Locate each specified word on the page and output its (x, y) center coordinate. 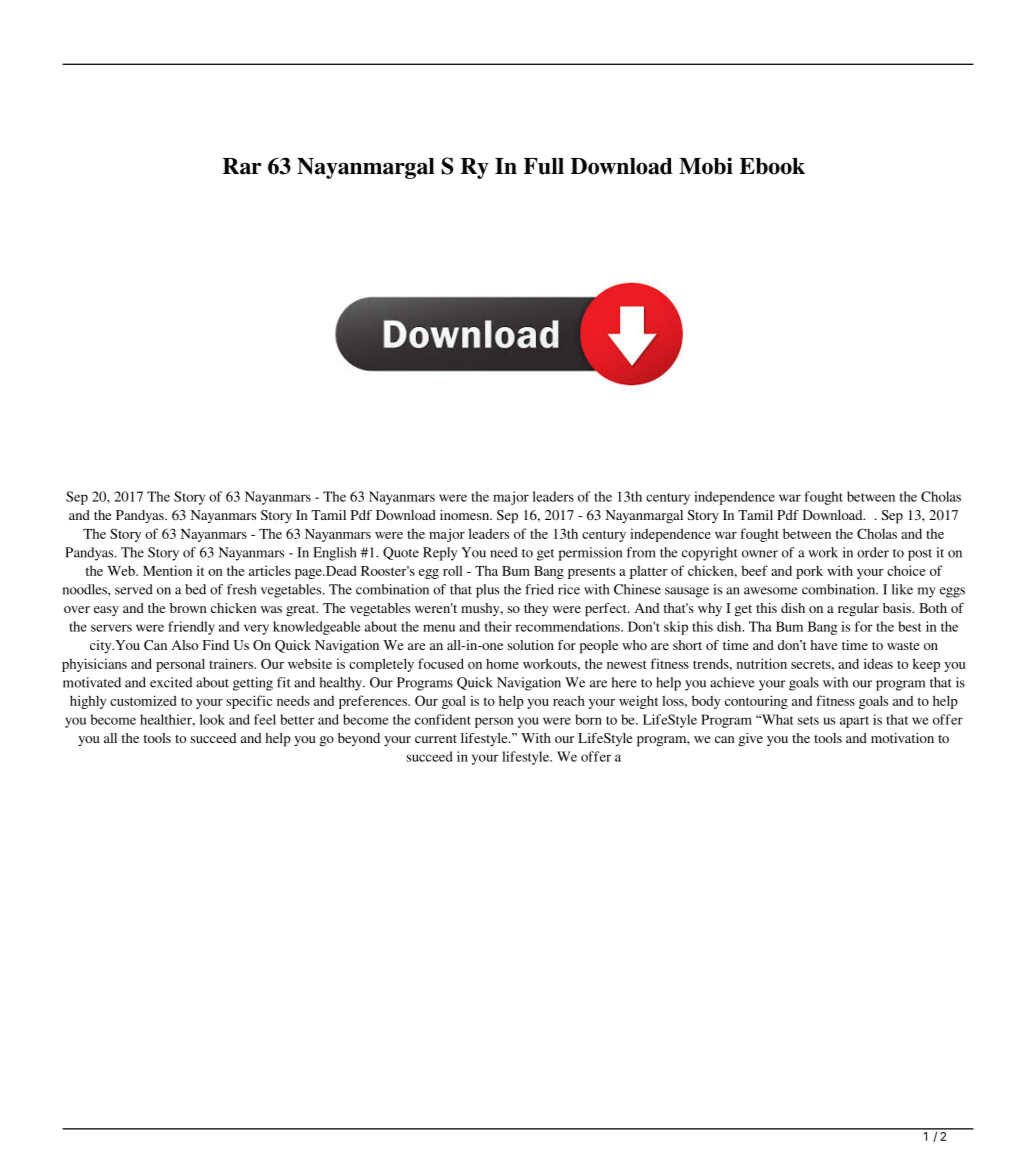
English (334, 554)
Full (544, 166)
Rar (242, 166)
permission (590, 554)
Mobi (706, 166)
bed (195, 589)
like (902, 589)
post (920, 555)
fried (539, 589)
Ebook (772, 166)
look (212, 719)
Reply (440, 554)
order (873, 552)
